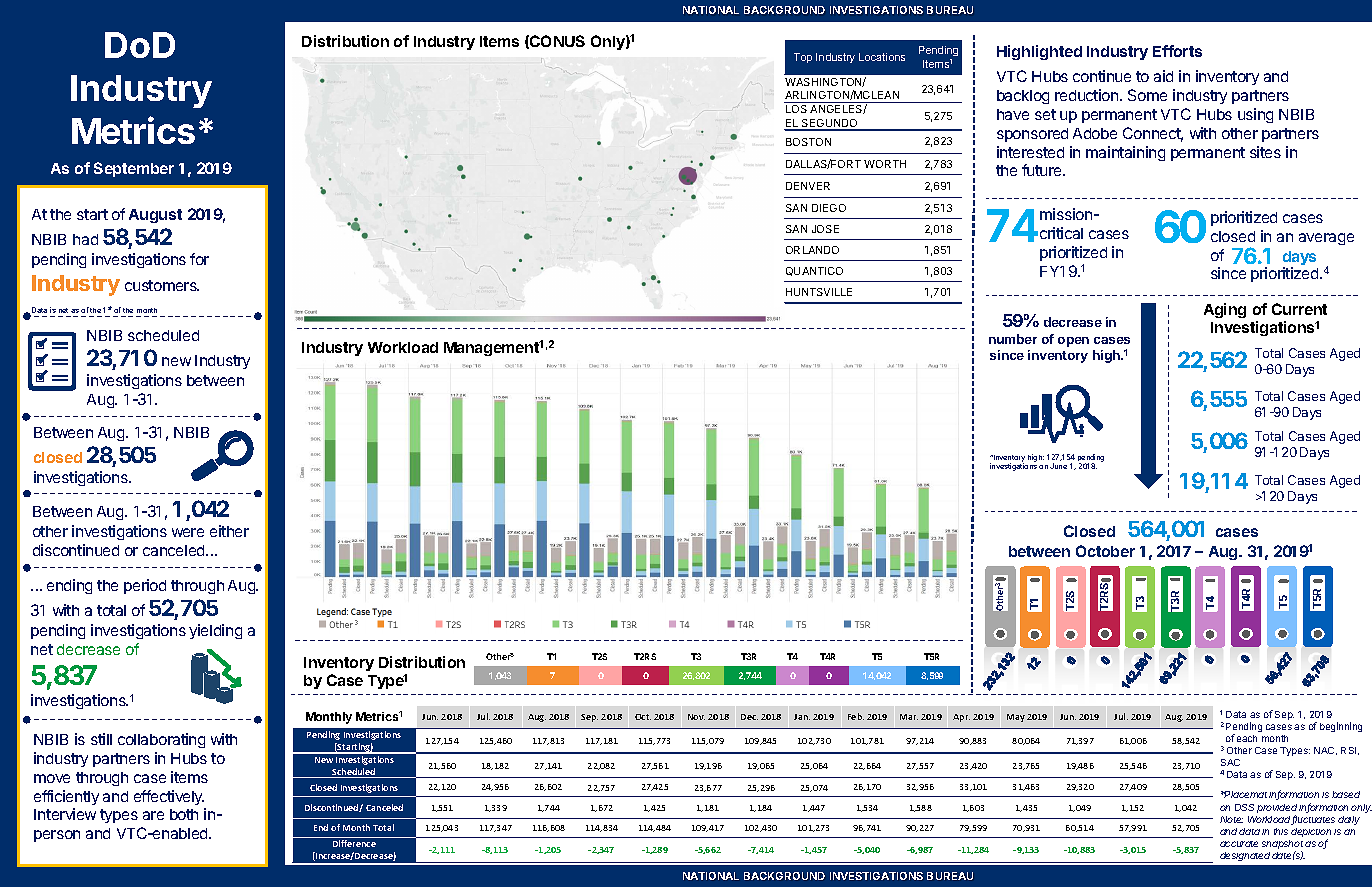  Describe the element at coordinates (229, 531) in the screenshot. I see `either` at that location.
